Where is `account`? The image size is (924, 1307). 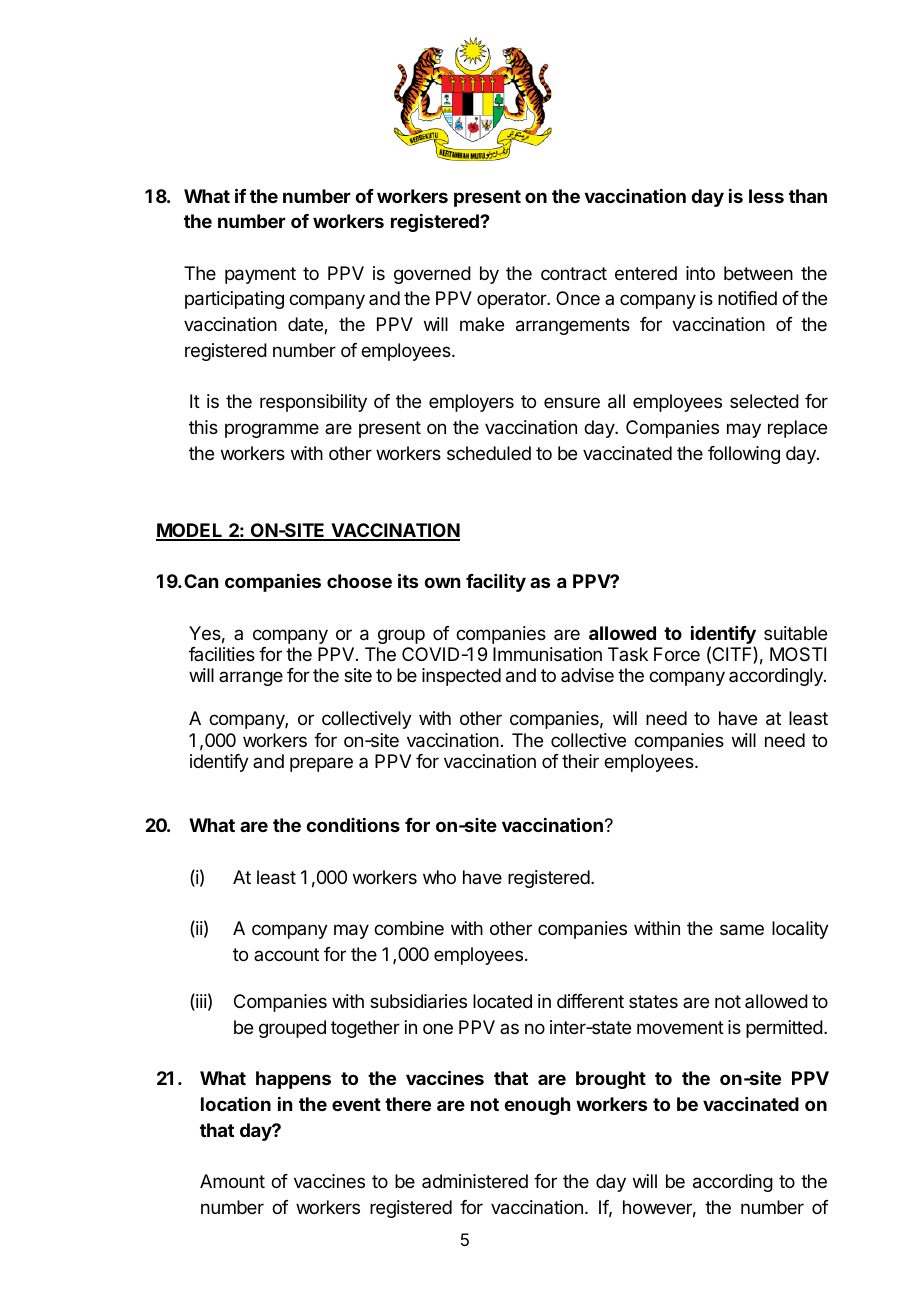 account is located at coordinates (286, 954).
